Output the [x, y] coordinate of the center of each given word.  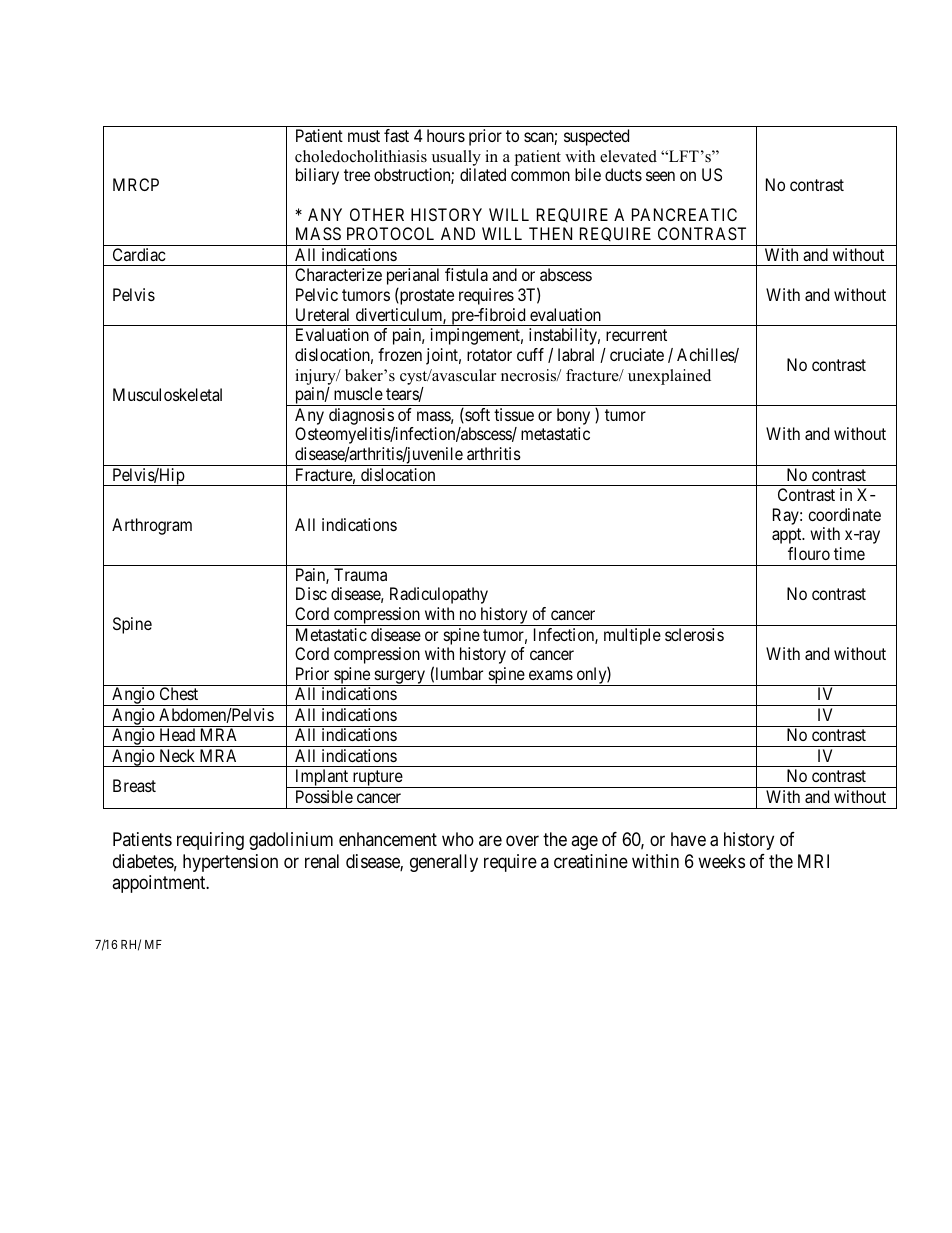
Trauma [360, 574]
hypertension [230, 863]
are [490, 841]
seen [660, 176]
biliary [317, 176]
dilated [483, 174]
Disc [311, 593]
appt [788, 536]
